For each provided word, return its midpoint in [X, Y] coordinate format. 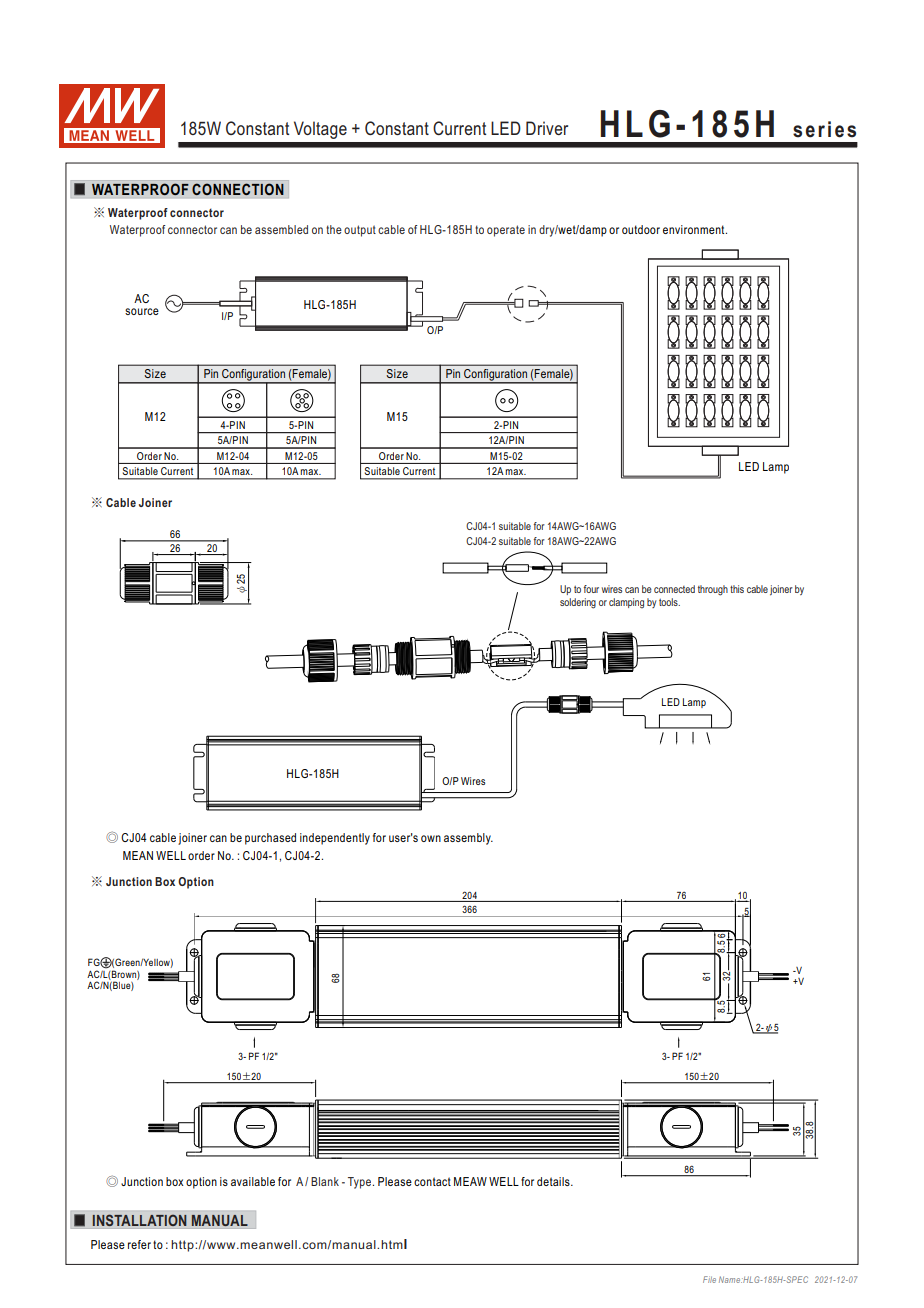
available [253, 1181]
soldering [578, 603]
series [824, 129]
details [554, 1181]
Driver [547, 128]
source [142, 311]
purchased [270, 839]
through [713, 590]
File [709, 1279]
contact [432, 1181]
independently [335, 839]
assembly [468, 839]
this [737, 589]
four [591, 589]
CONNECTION [238, 189]
